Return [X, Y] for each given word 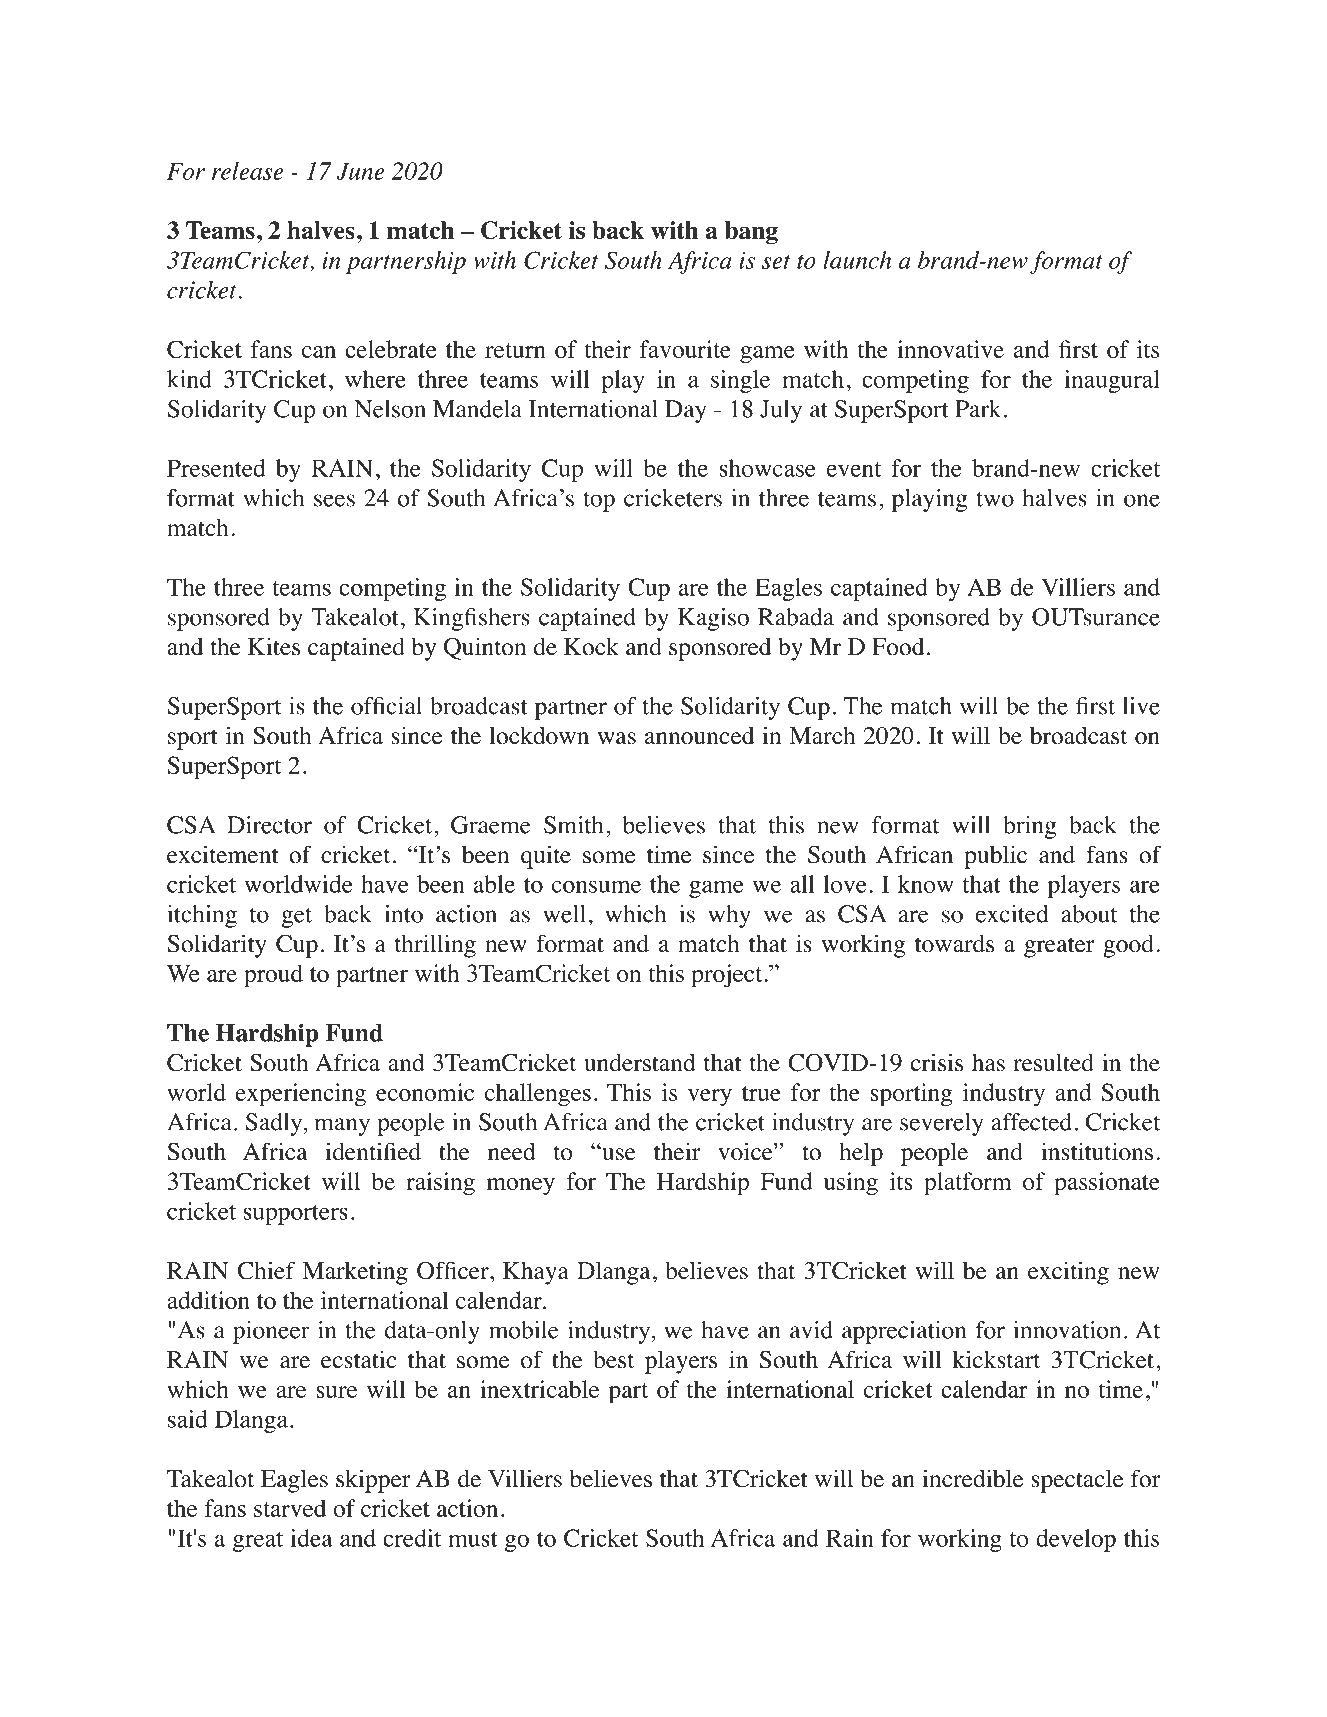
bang [751, 232]
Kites [274, 646]
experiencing [300, 1095]
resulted [1053, 1062]
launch [857, 260]
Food [898, 647]
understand [640, 1062]
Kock [591, 647]
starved [290, 1508]
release [247, 171]
